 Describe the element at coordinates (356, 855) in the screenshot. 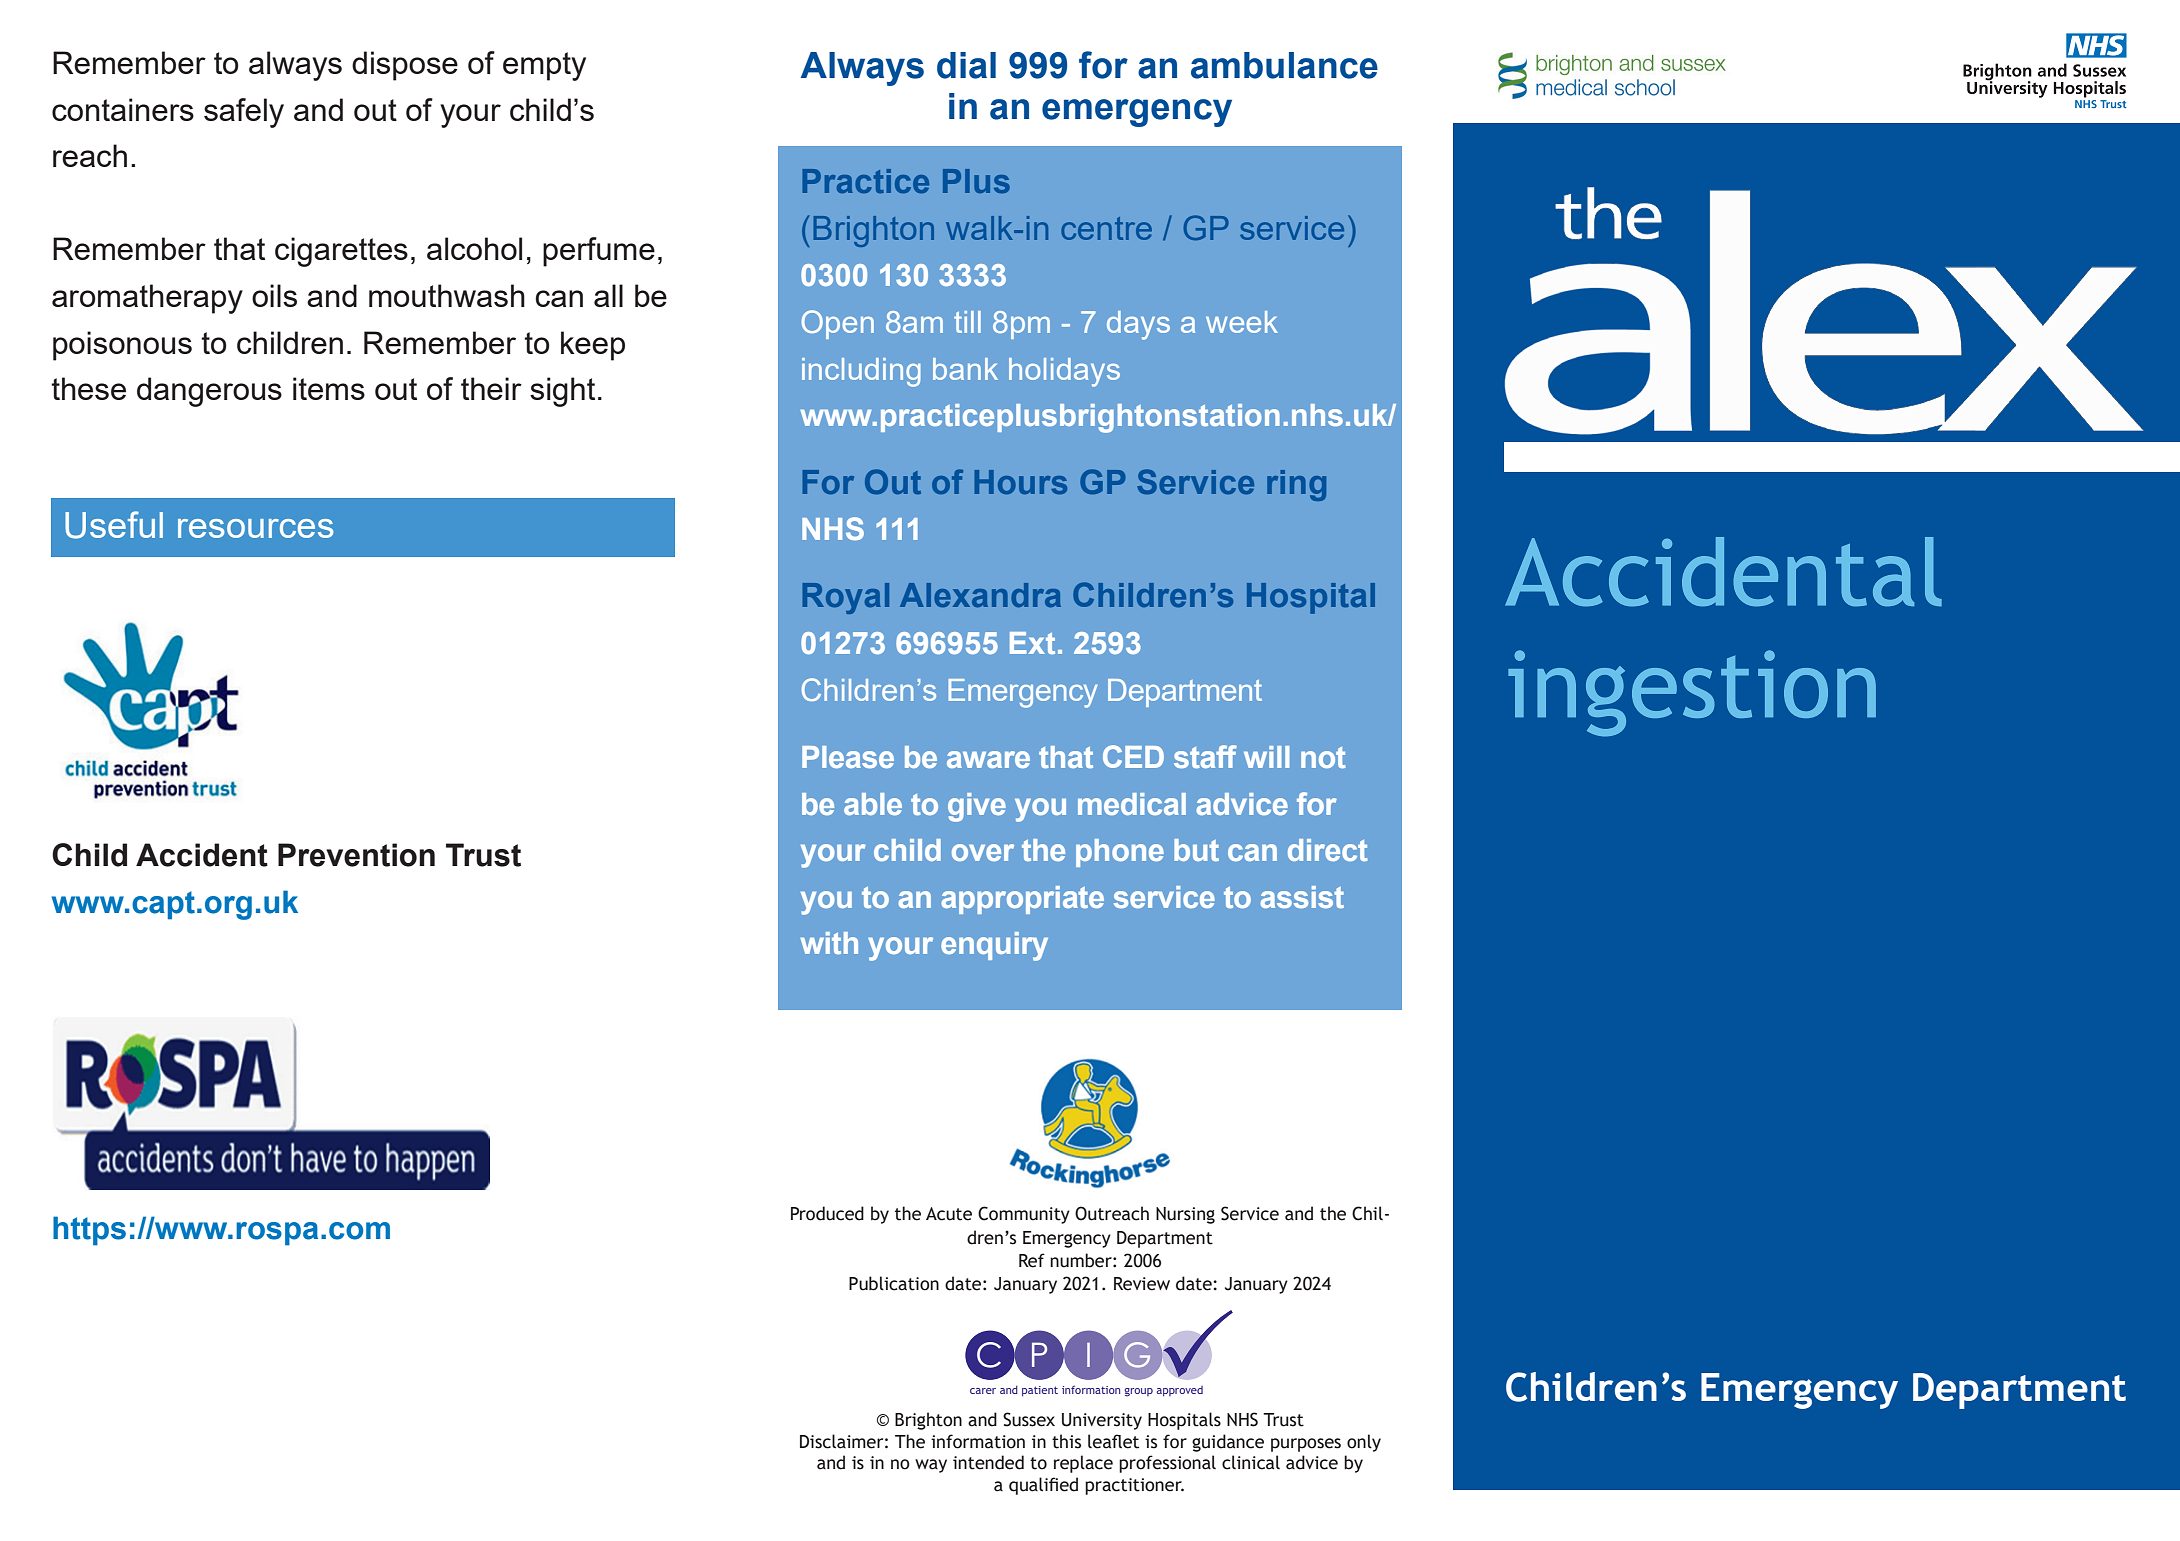

I see `Prevention` at that location.
